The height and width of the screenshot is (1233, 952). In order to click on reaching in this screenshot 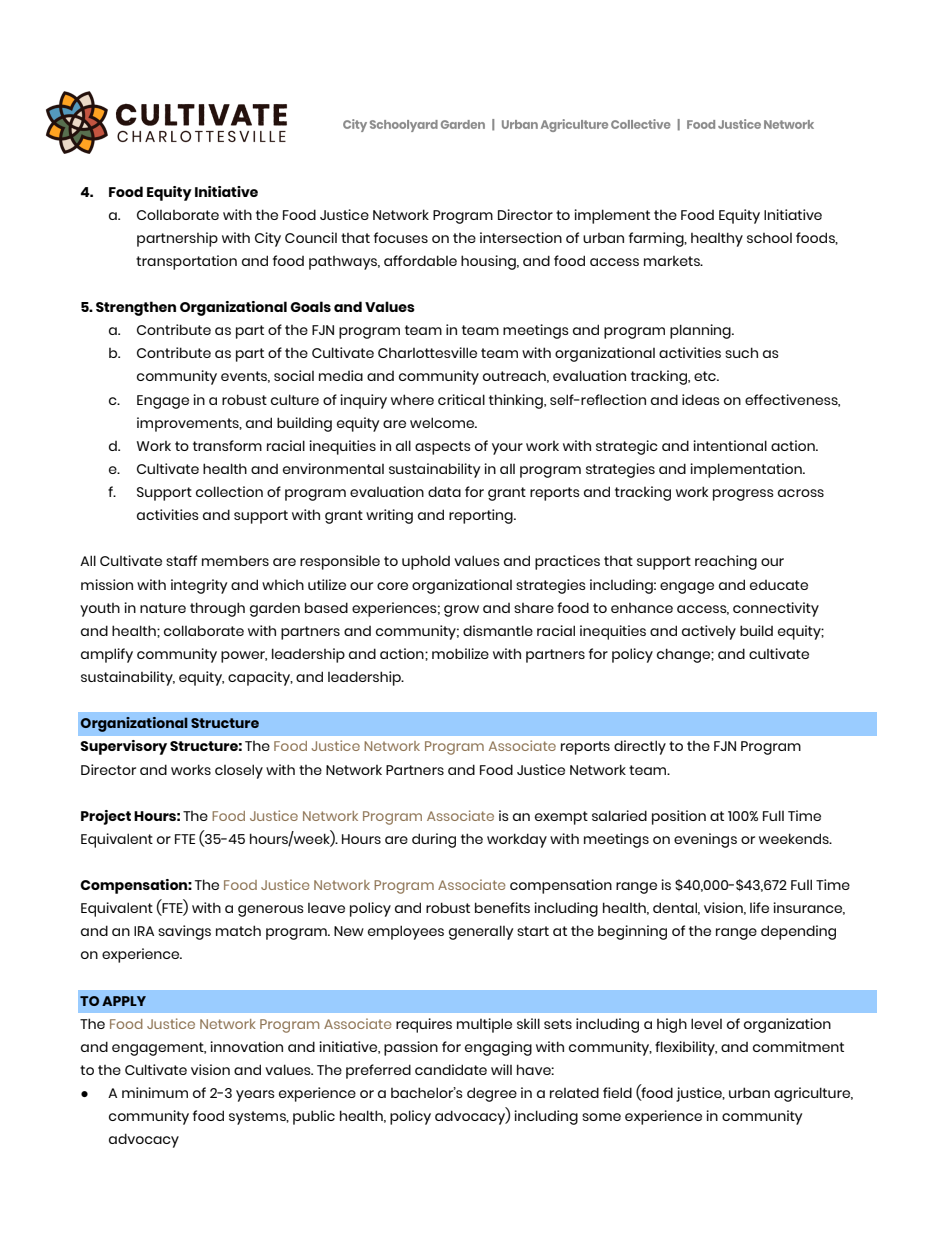, I will do `click(726, 562)`.
